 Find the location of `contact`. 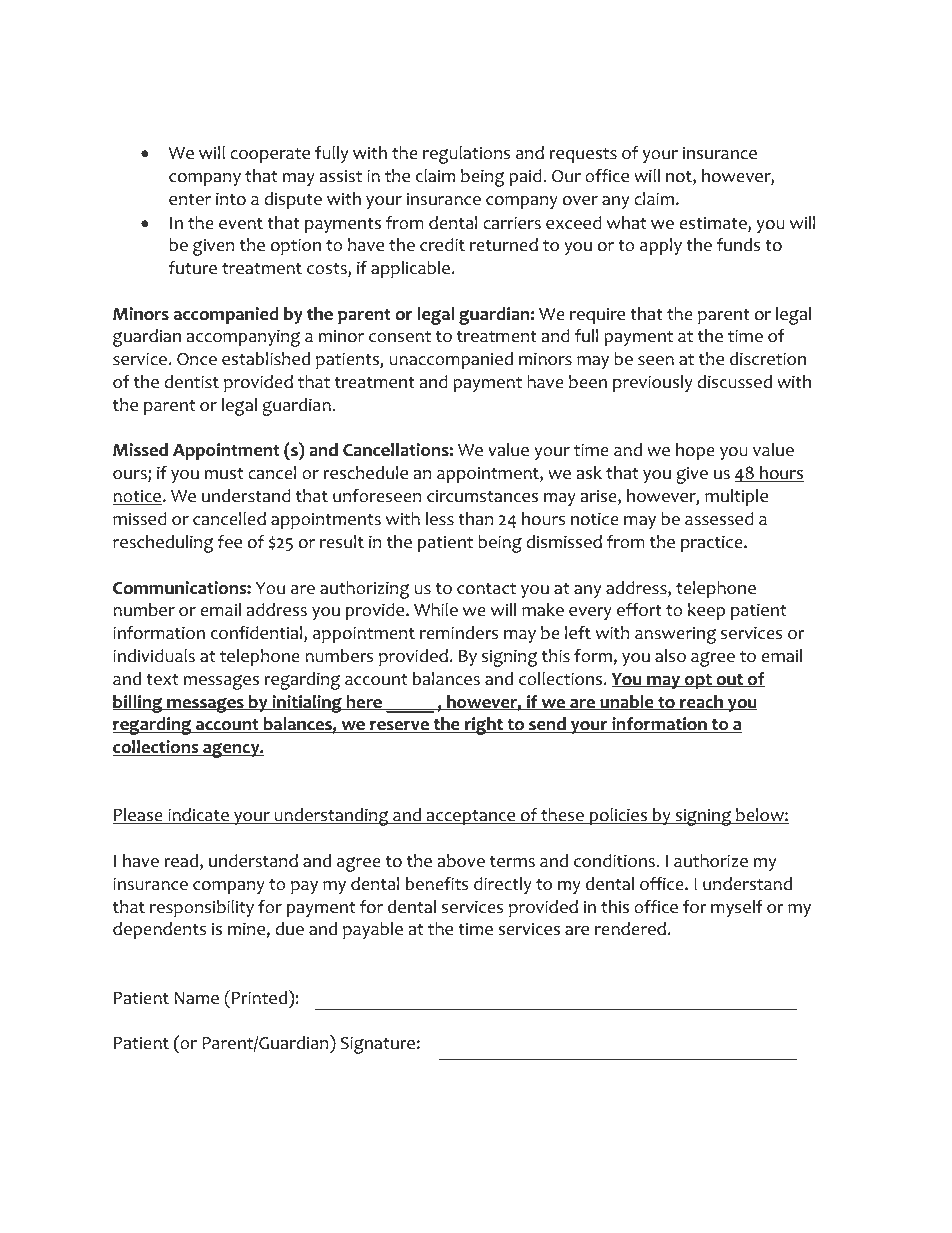

contact is located at coordinates (486, 589).
